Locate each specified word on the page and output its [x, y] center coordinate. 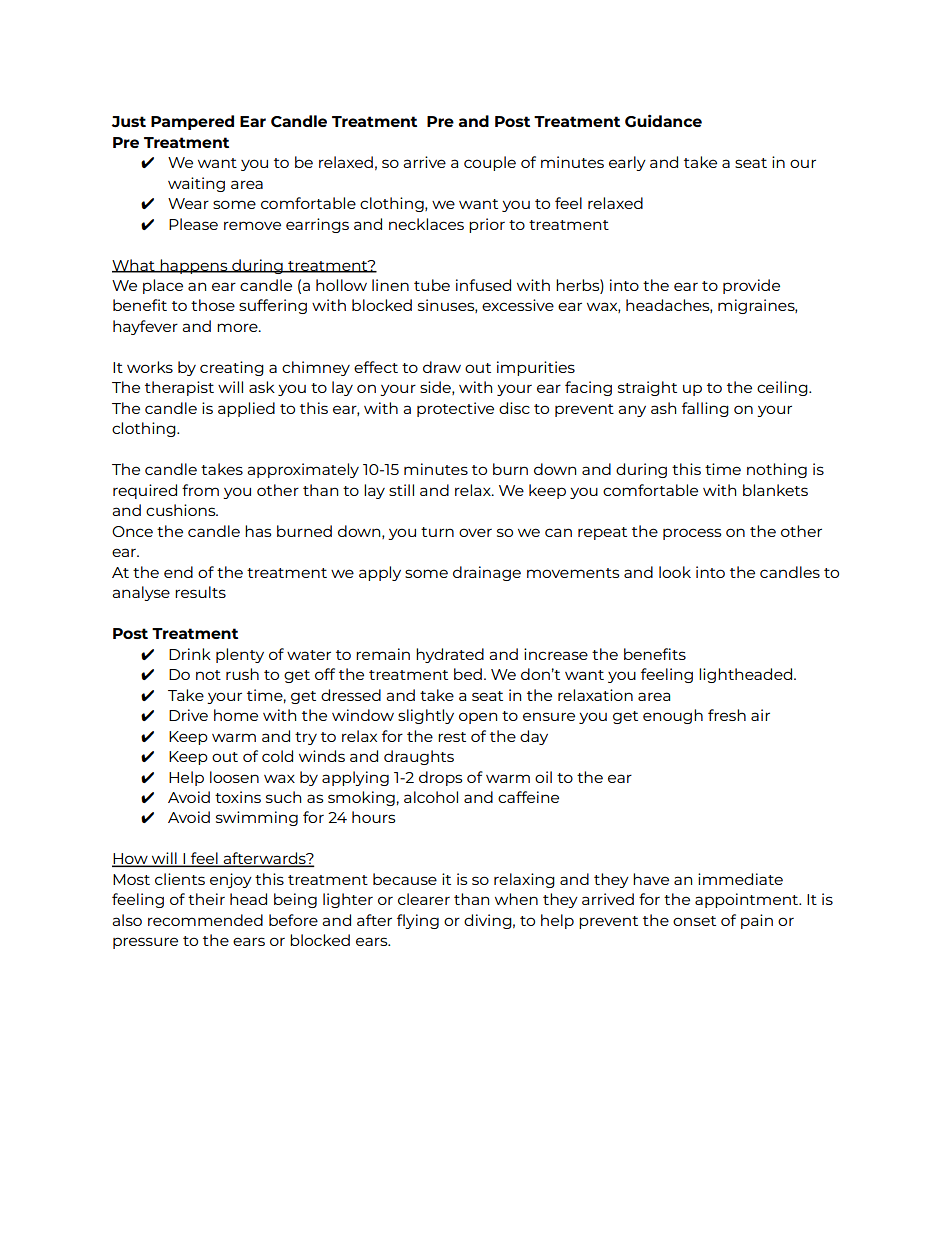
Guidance [663, 120]
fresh [727, 715]
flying [418, 921]
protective [455, 409]
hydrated [450, 655]
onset [694, 921]
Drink [190, 654]
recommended [205, 920]
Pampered [192, 122]
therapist [179, 388]
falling [705, 409]
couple [490, 163]
